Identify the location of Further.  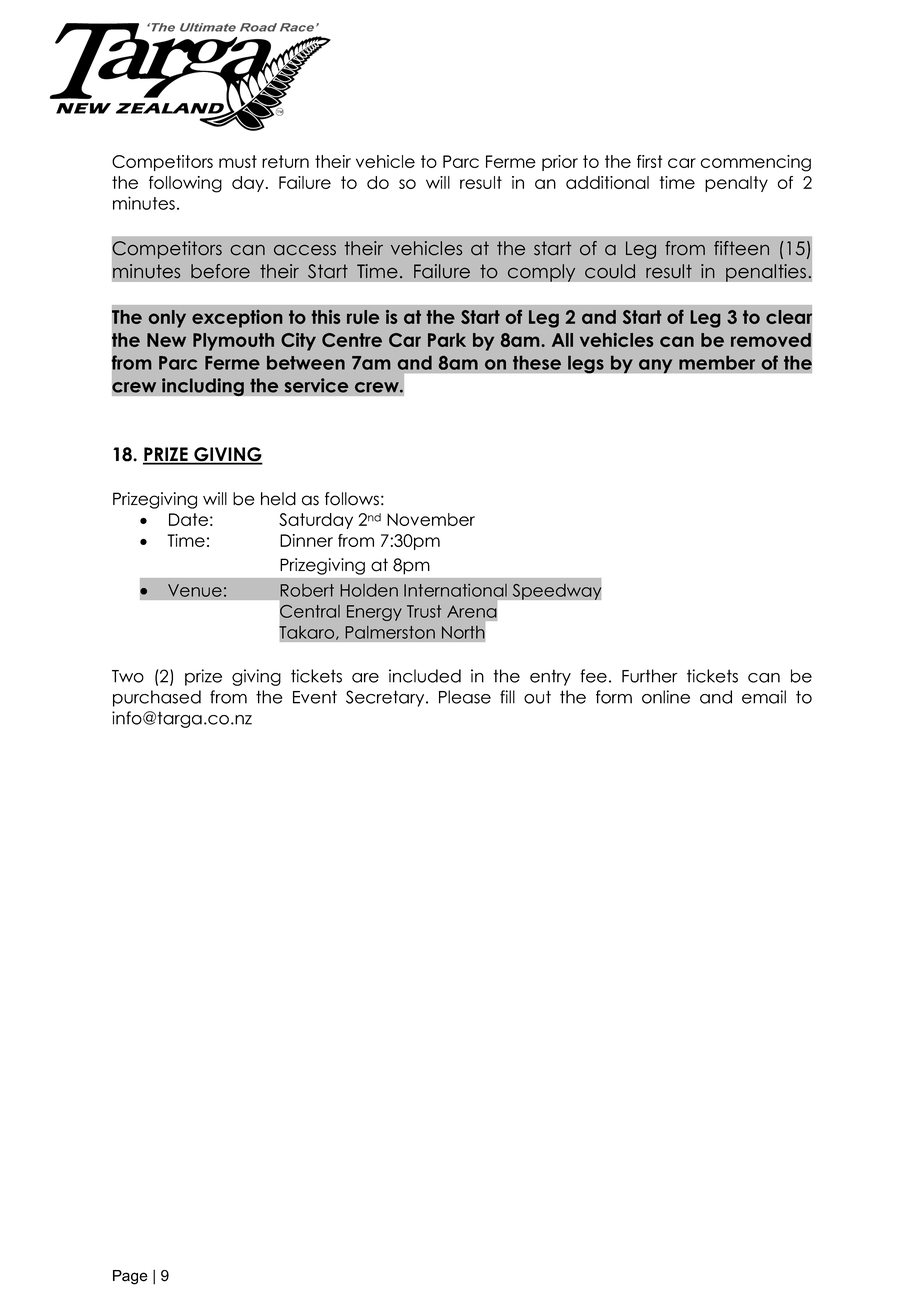
(650, 676).
